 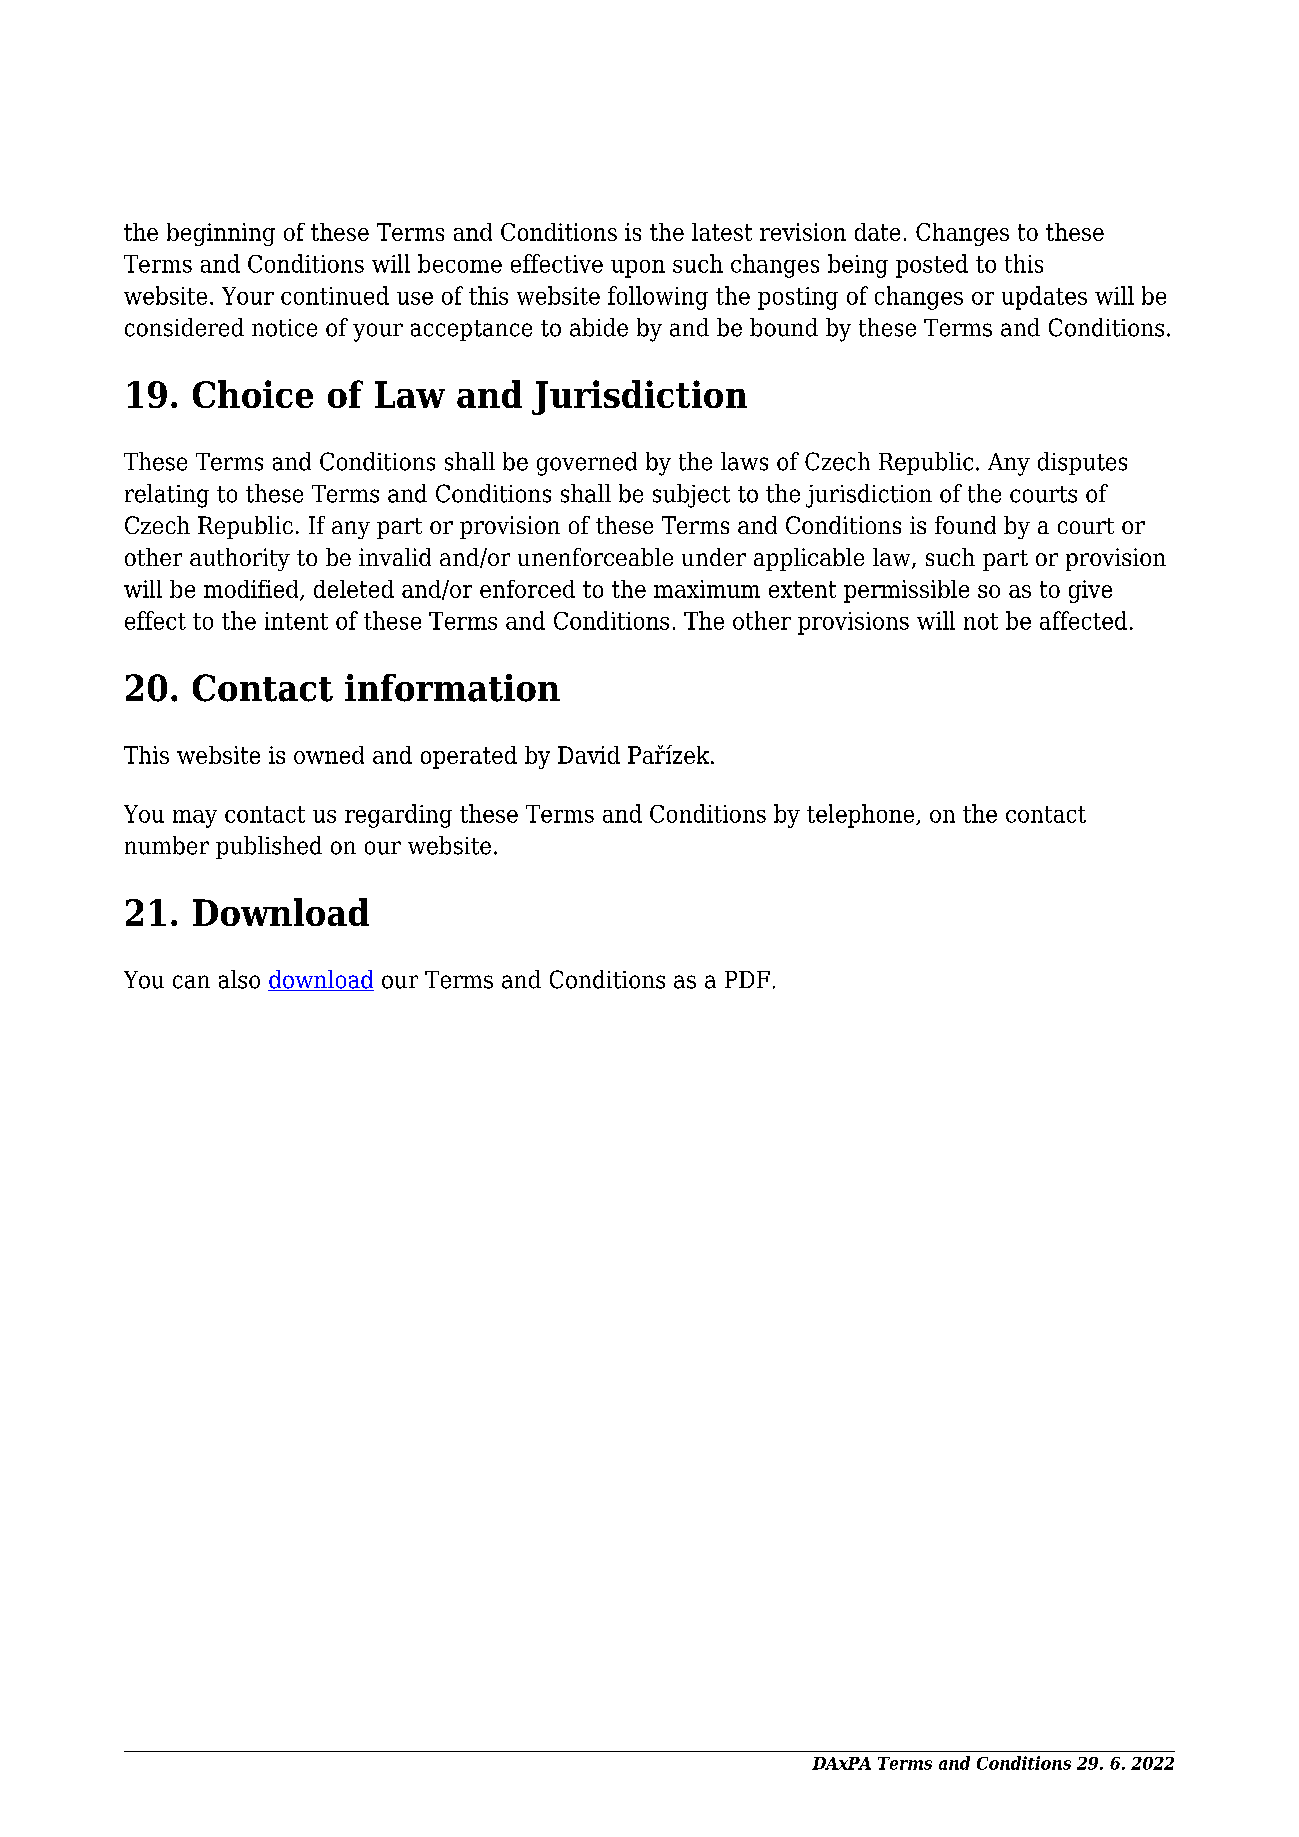 I want to click on intent, so click(x=296, y=621).
